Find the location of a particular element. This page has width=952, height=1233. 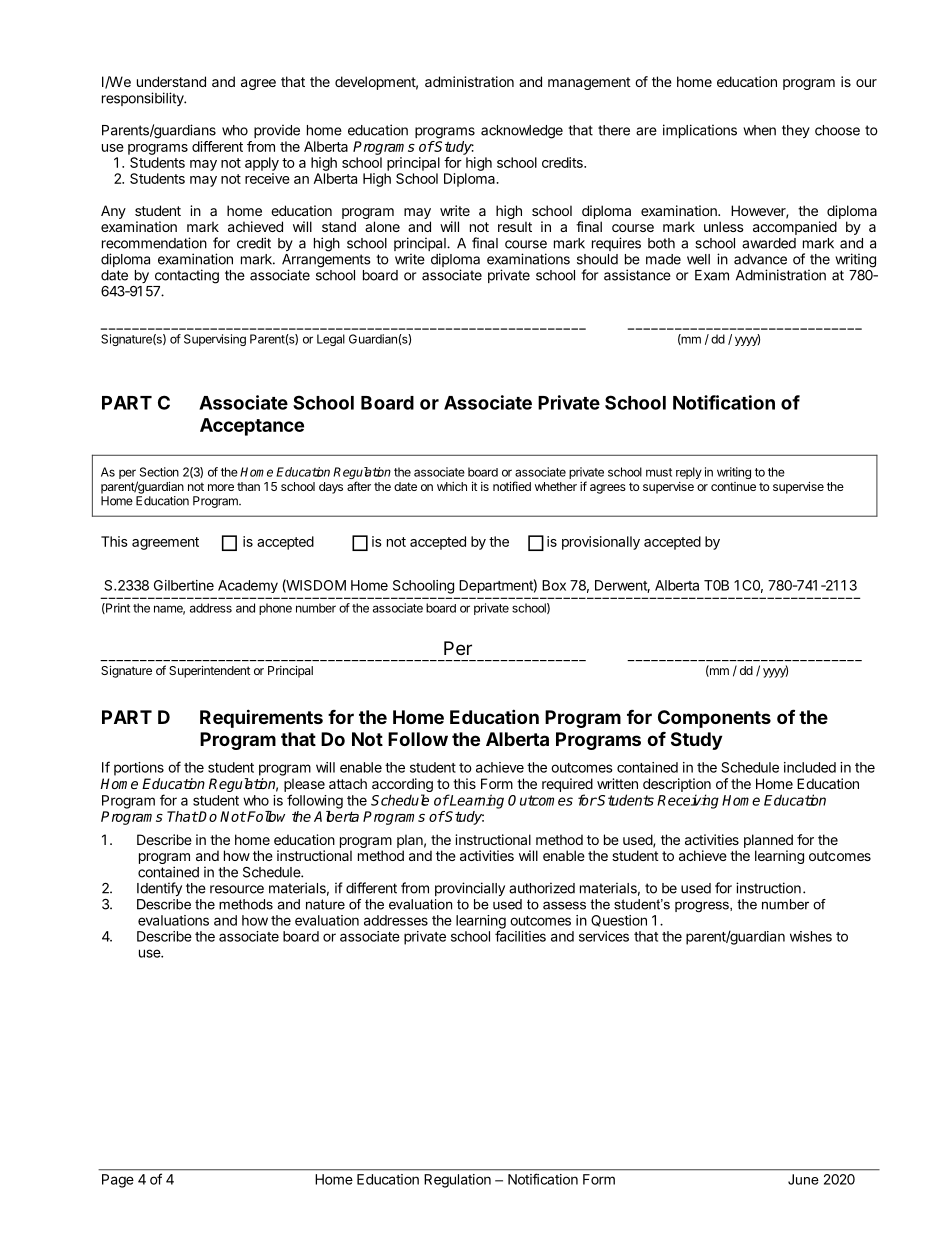

Components is located at coordinates (714, 719).
